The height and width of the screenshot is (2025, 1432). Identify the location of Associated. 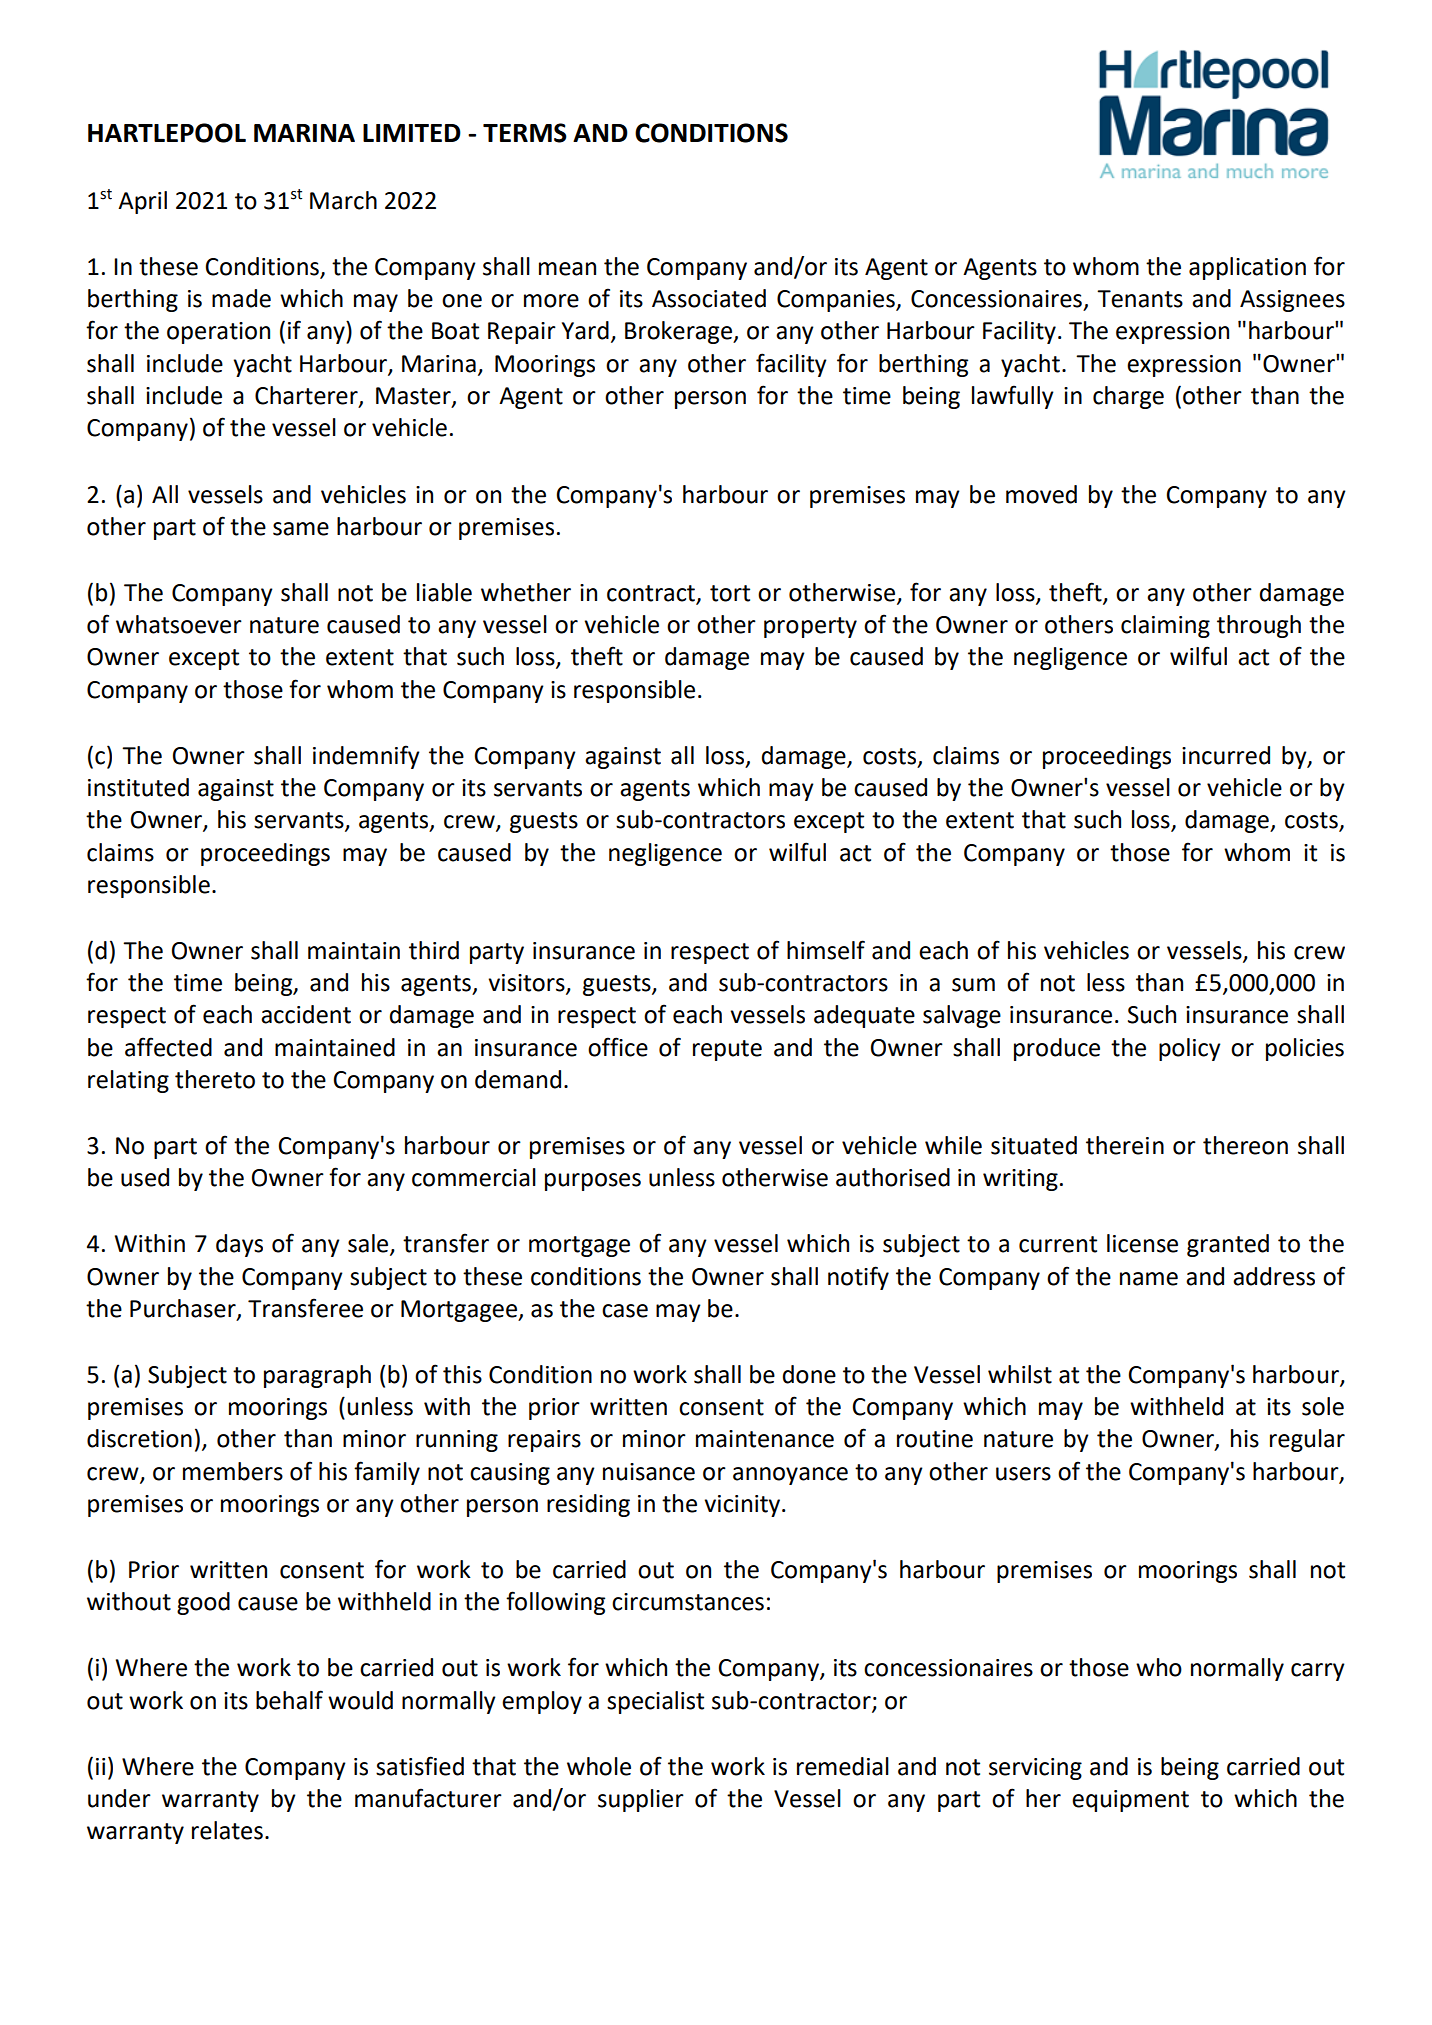
(709, 298).
